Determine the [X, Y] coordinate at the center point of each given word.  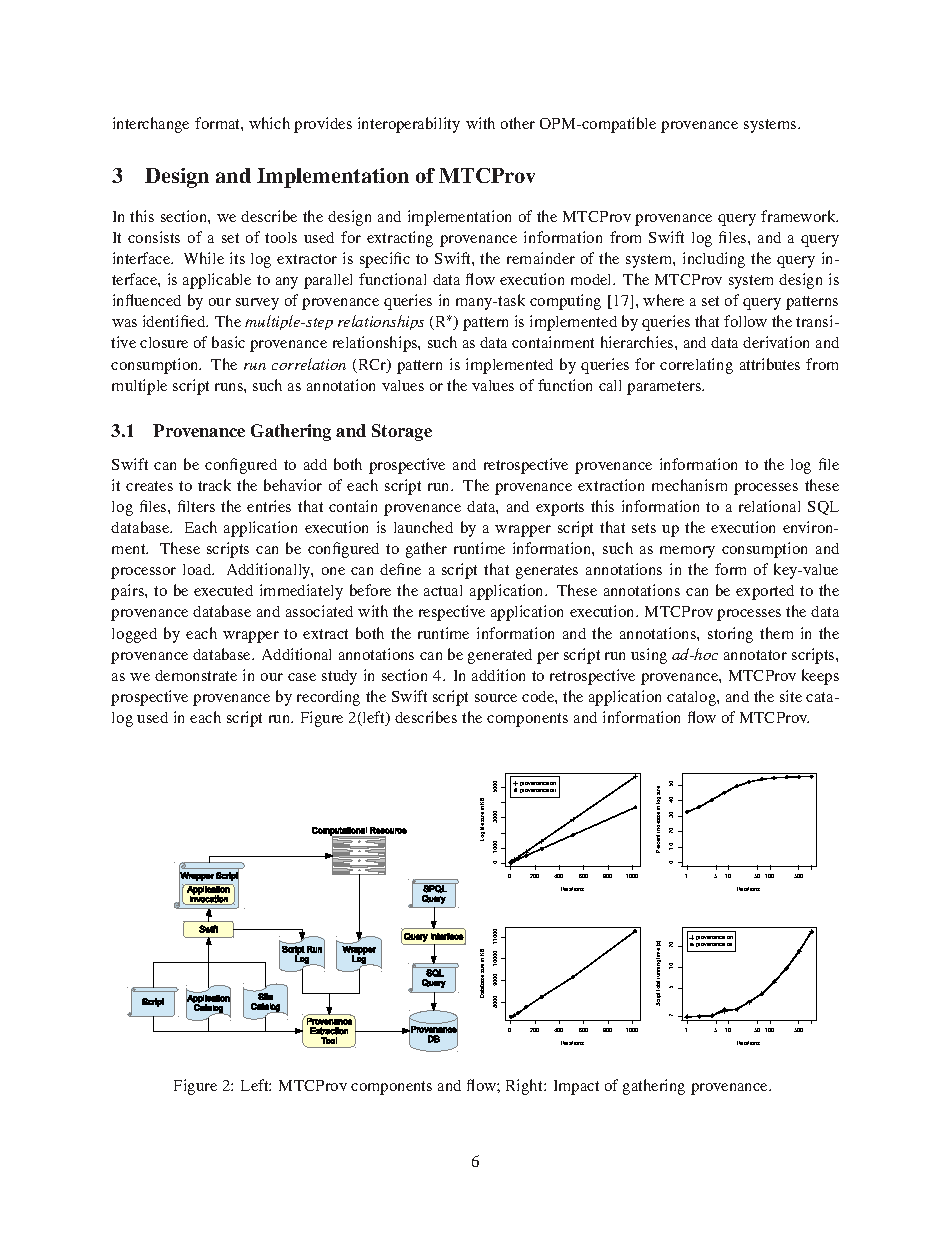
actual [443, 590]
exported [765, 592]
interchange [151, 125]
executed [223, 590]
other [518, 123]
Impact [576, 1087]
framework [799, 216]
